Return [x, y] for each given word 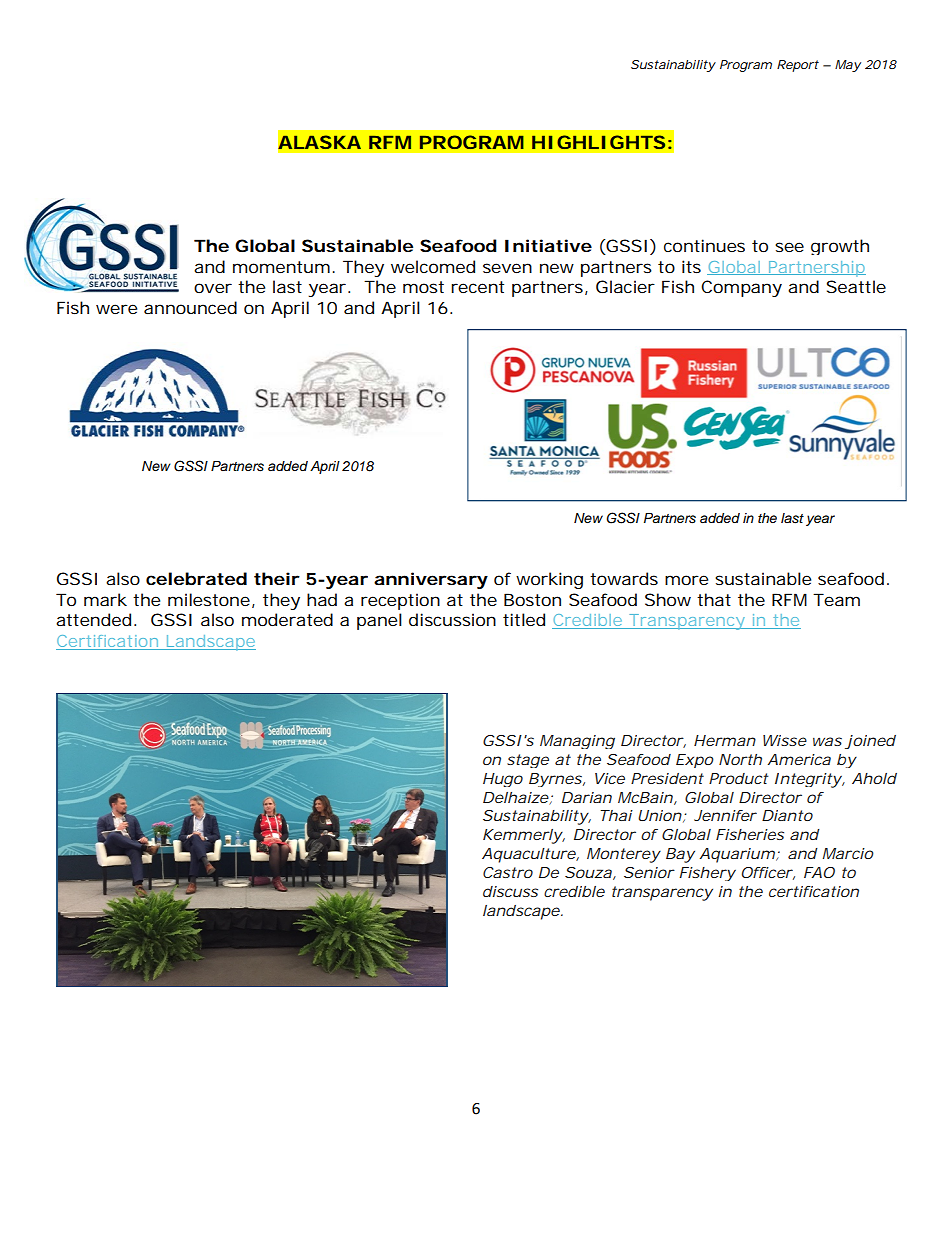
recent [477, 287]
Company [741, 288]
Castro [508, 872]
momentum [281, 267]
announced [190, 307]
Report [798, 66]
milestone [209, 599]
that [714, 599]
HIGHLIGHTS [598, 142]
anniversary [431, 580]
